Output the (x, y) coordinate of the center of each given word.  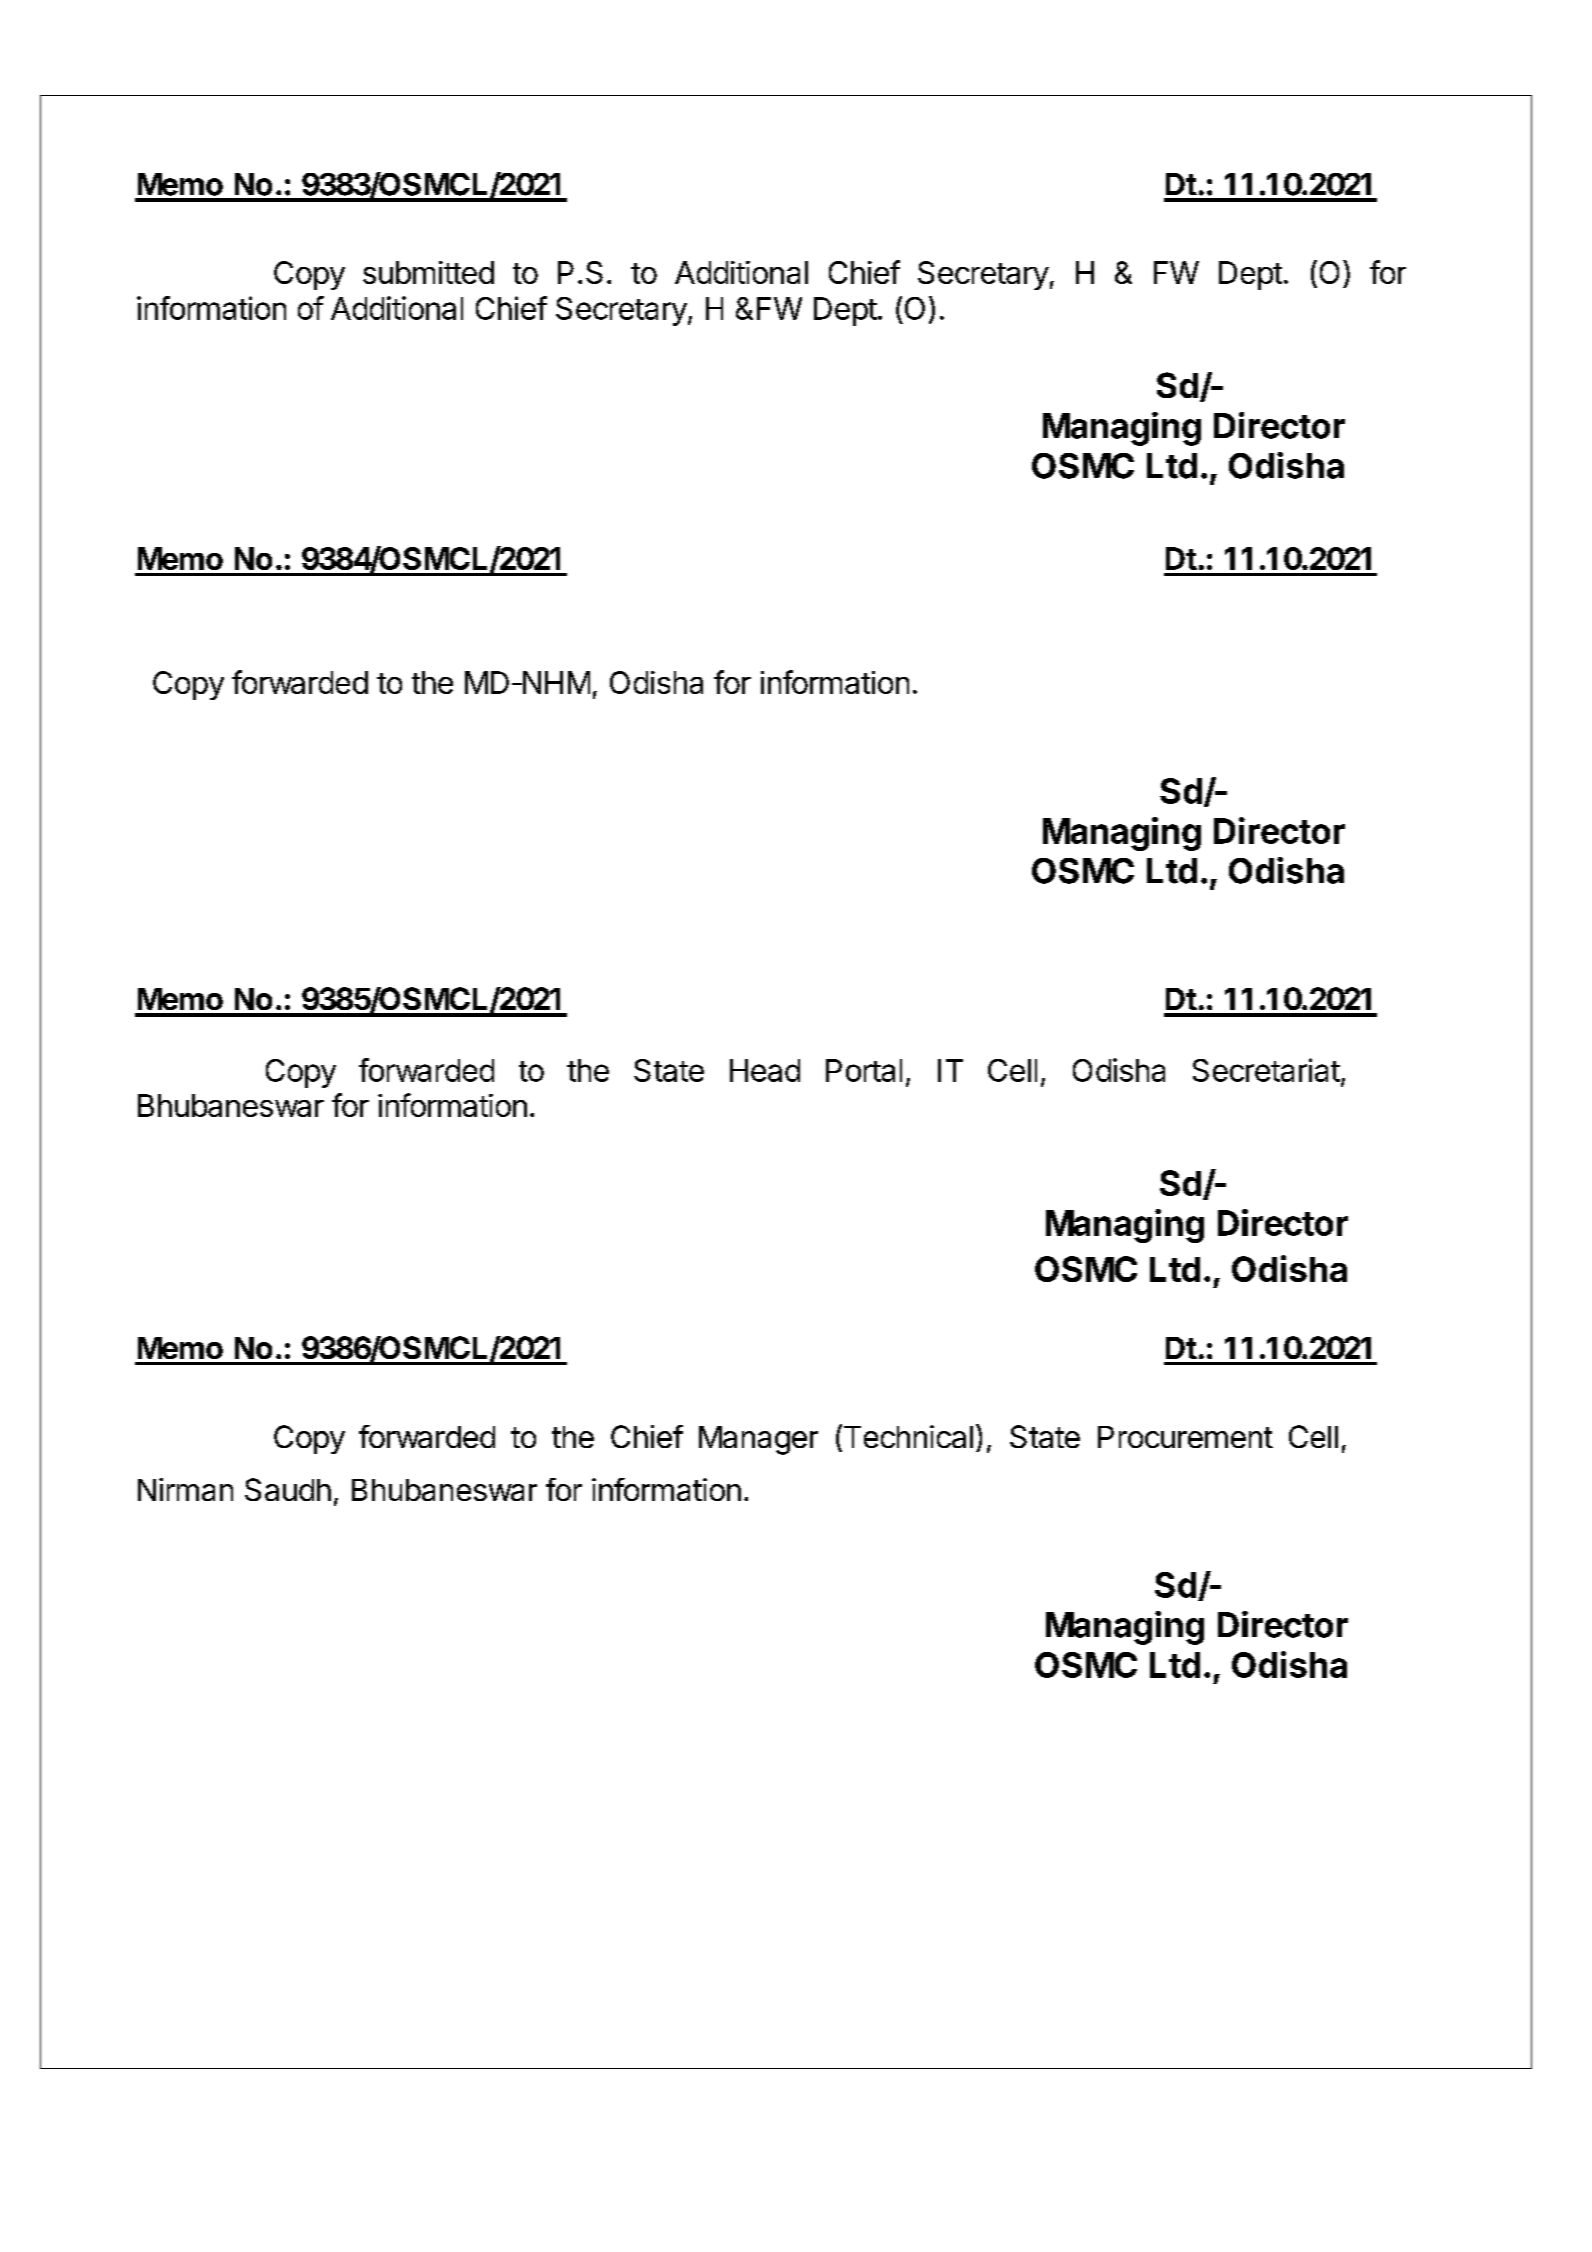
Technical (907, 1437)
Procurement (1185, 1437)
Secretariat (1266, 1070)
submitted (428, 272)
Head (765, 1070)
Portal (864, 1070)
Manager (758, 1440)
